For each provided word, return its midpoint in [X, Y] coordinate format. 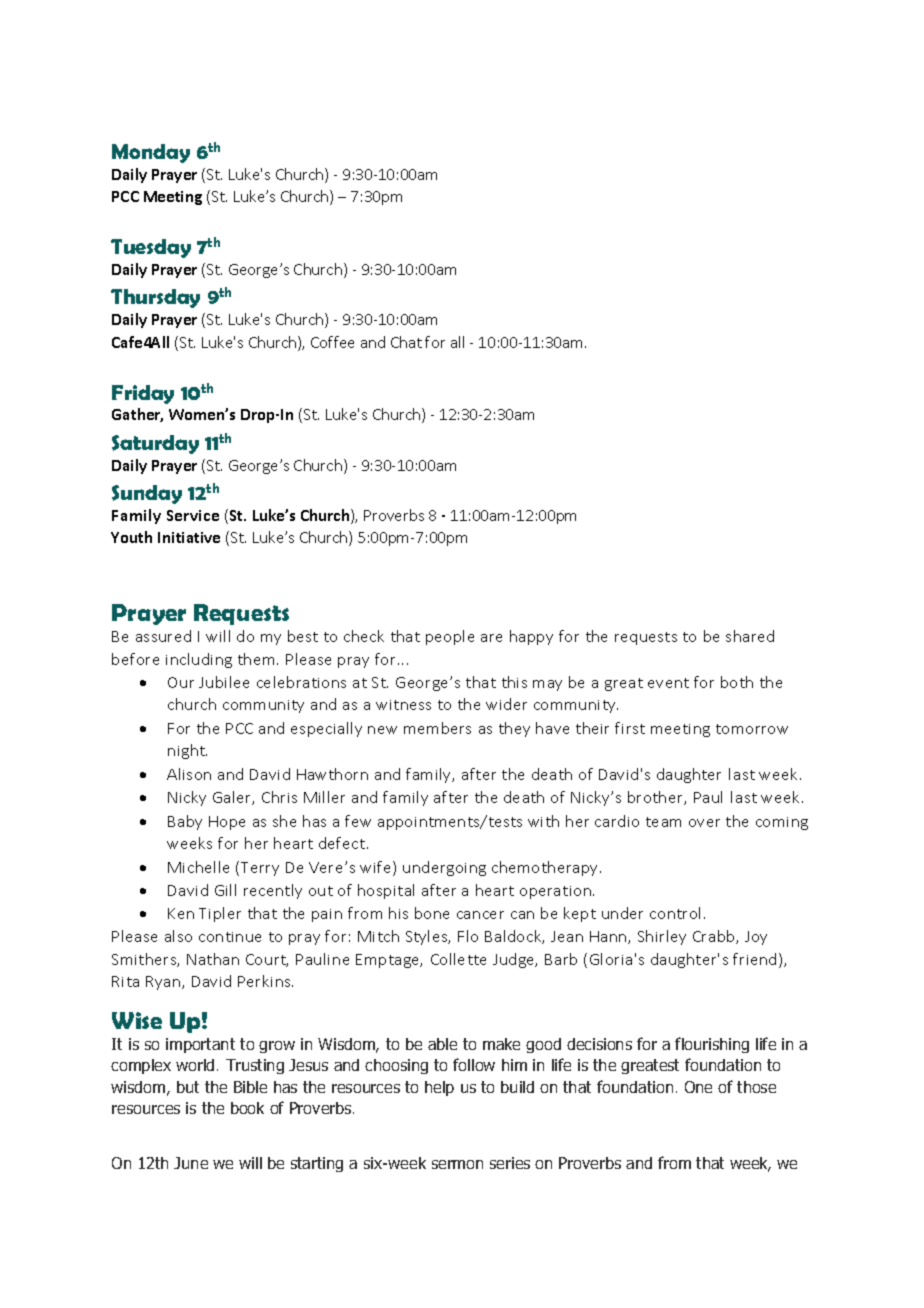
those [756, 1087]
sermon [457, 1164]
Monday [151, 153]
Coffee [332, 342]
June [191, 1163]
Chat [406, 342]
